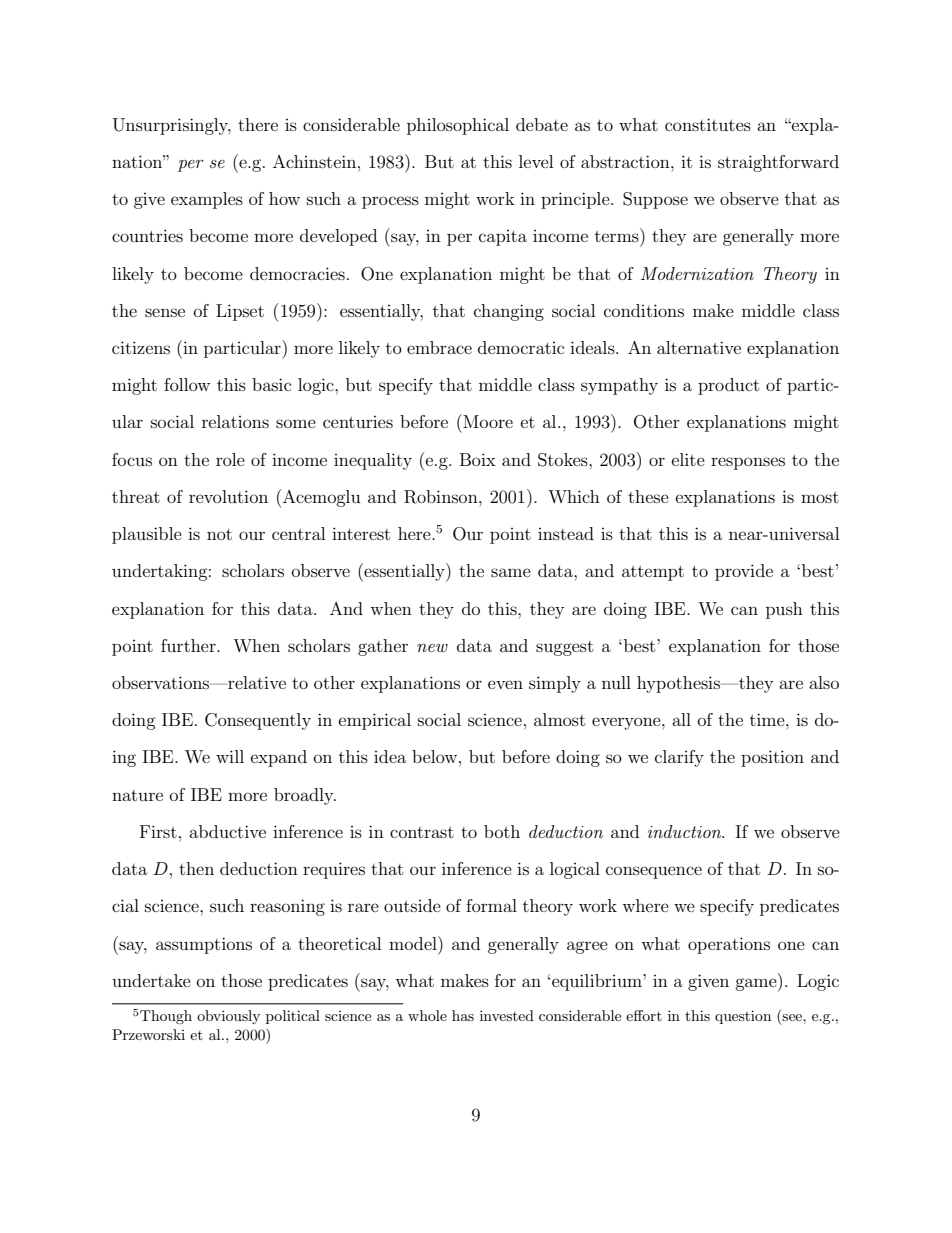  I want to click on changing, so click(509, 312).
